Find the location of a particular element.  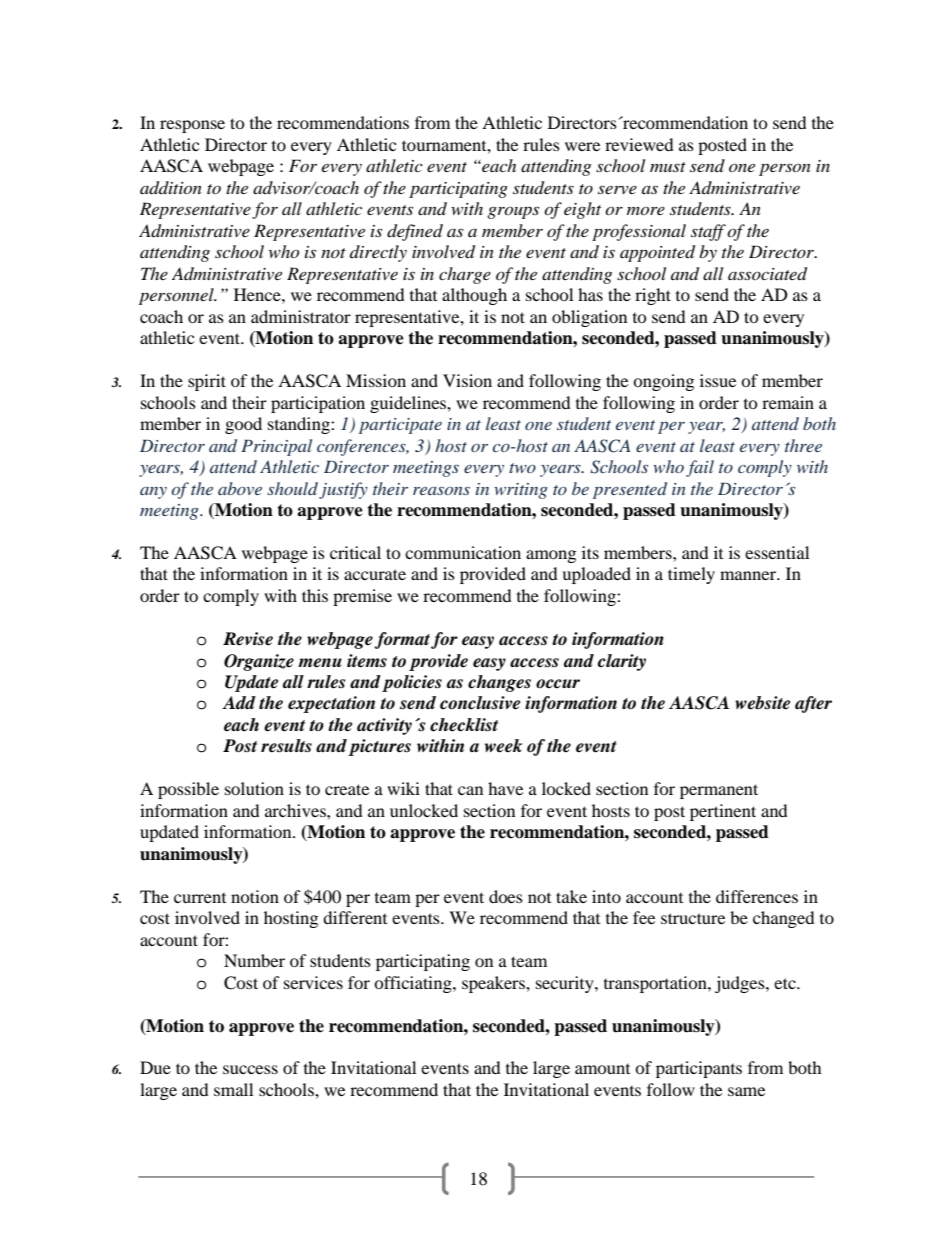

response is located at coordinates (192, 126).
